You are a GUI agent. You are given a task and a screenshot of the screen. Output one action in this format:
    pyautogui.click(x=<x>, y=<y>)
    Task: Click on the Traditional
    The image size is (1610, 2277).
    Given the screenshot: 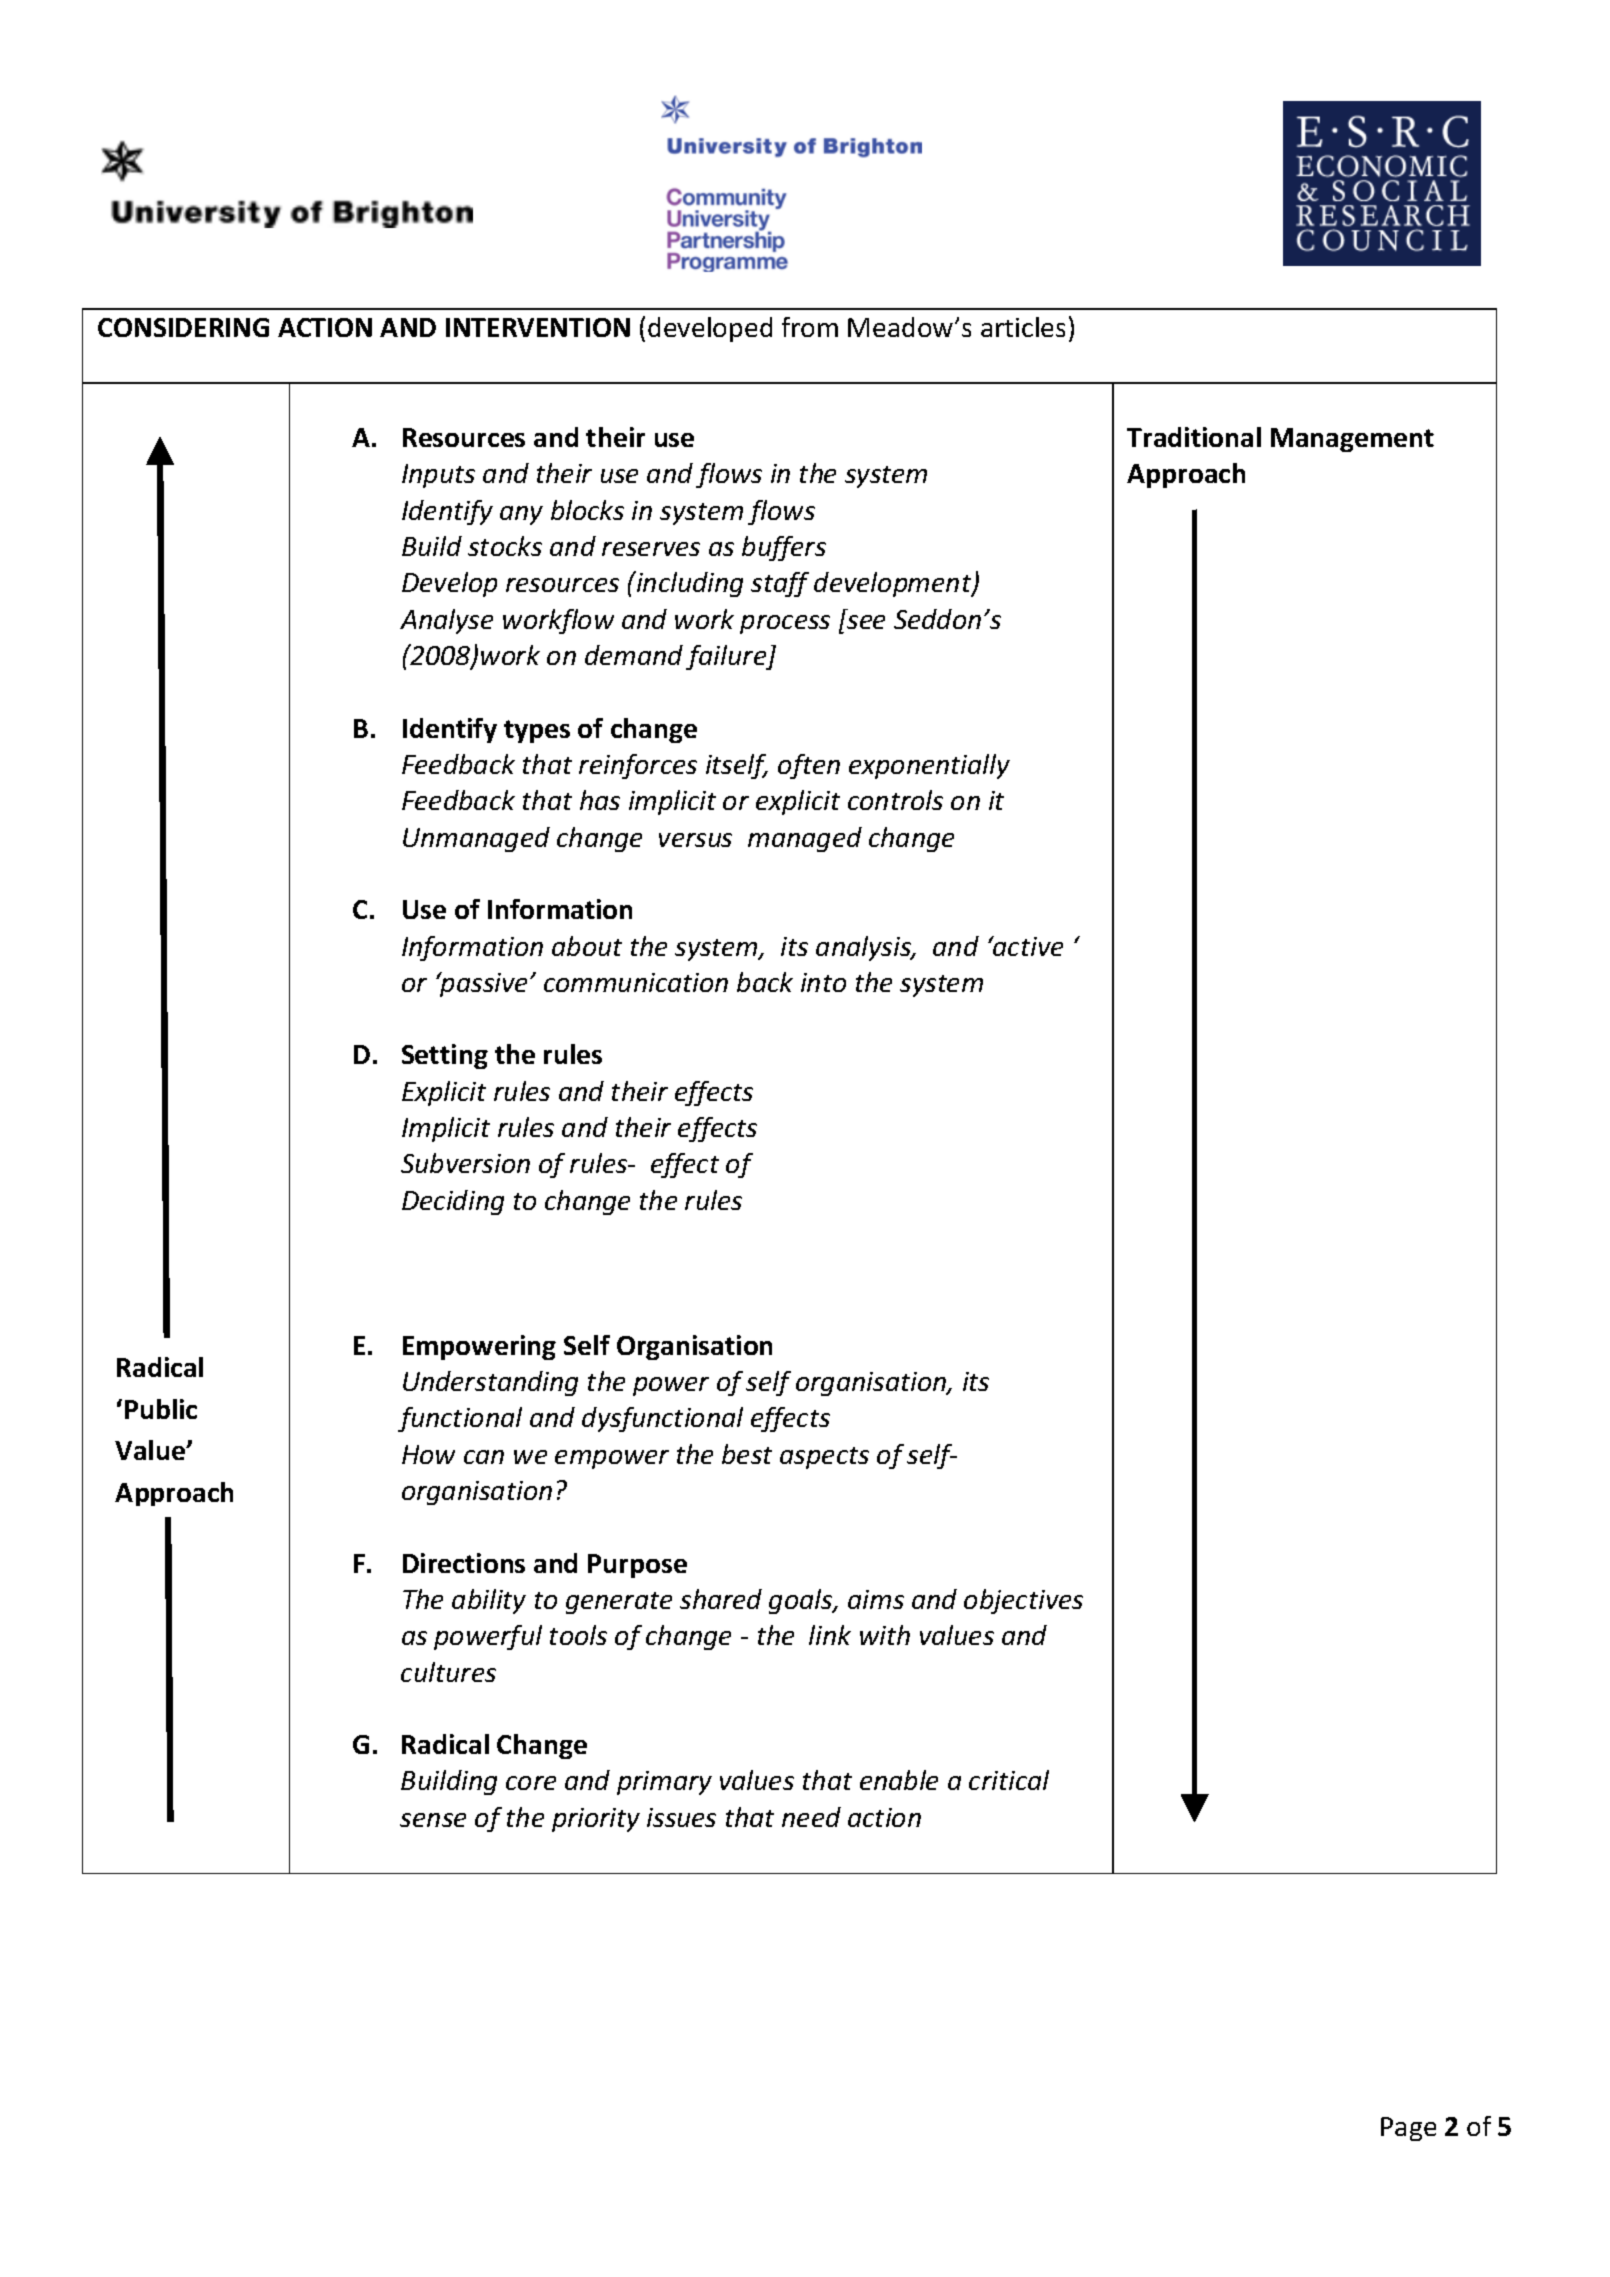 What is the action you would take?
    pyautogui.click(x=1194, y=437)
